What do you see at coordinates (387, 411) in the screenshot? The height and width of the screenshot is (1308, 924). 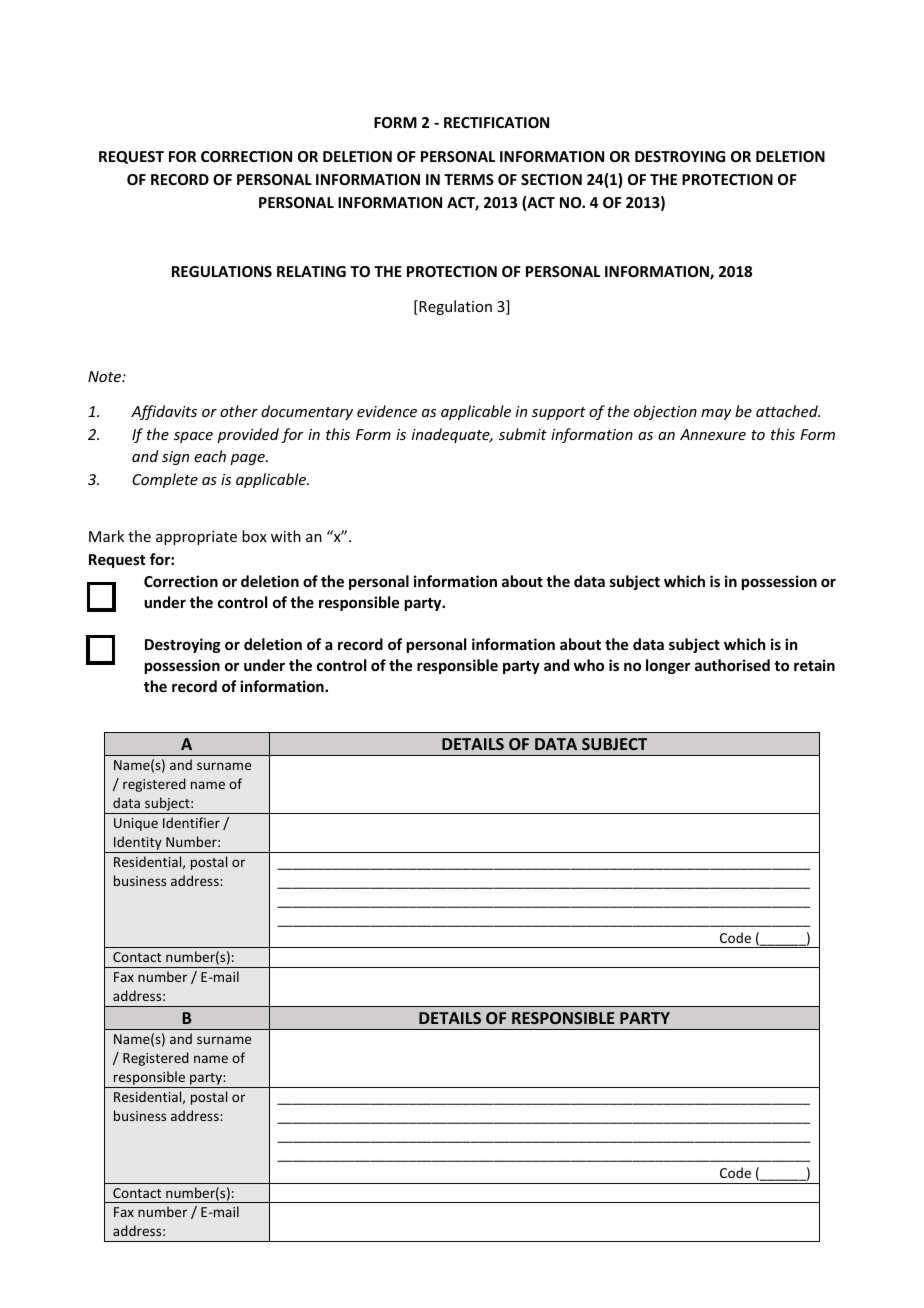 I see `evidence` at bounding box center [387, 411].
